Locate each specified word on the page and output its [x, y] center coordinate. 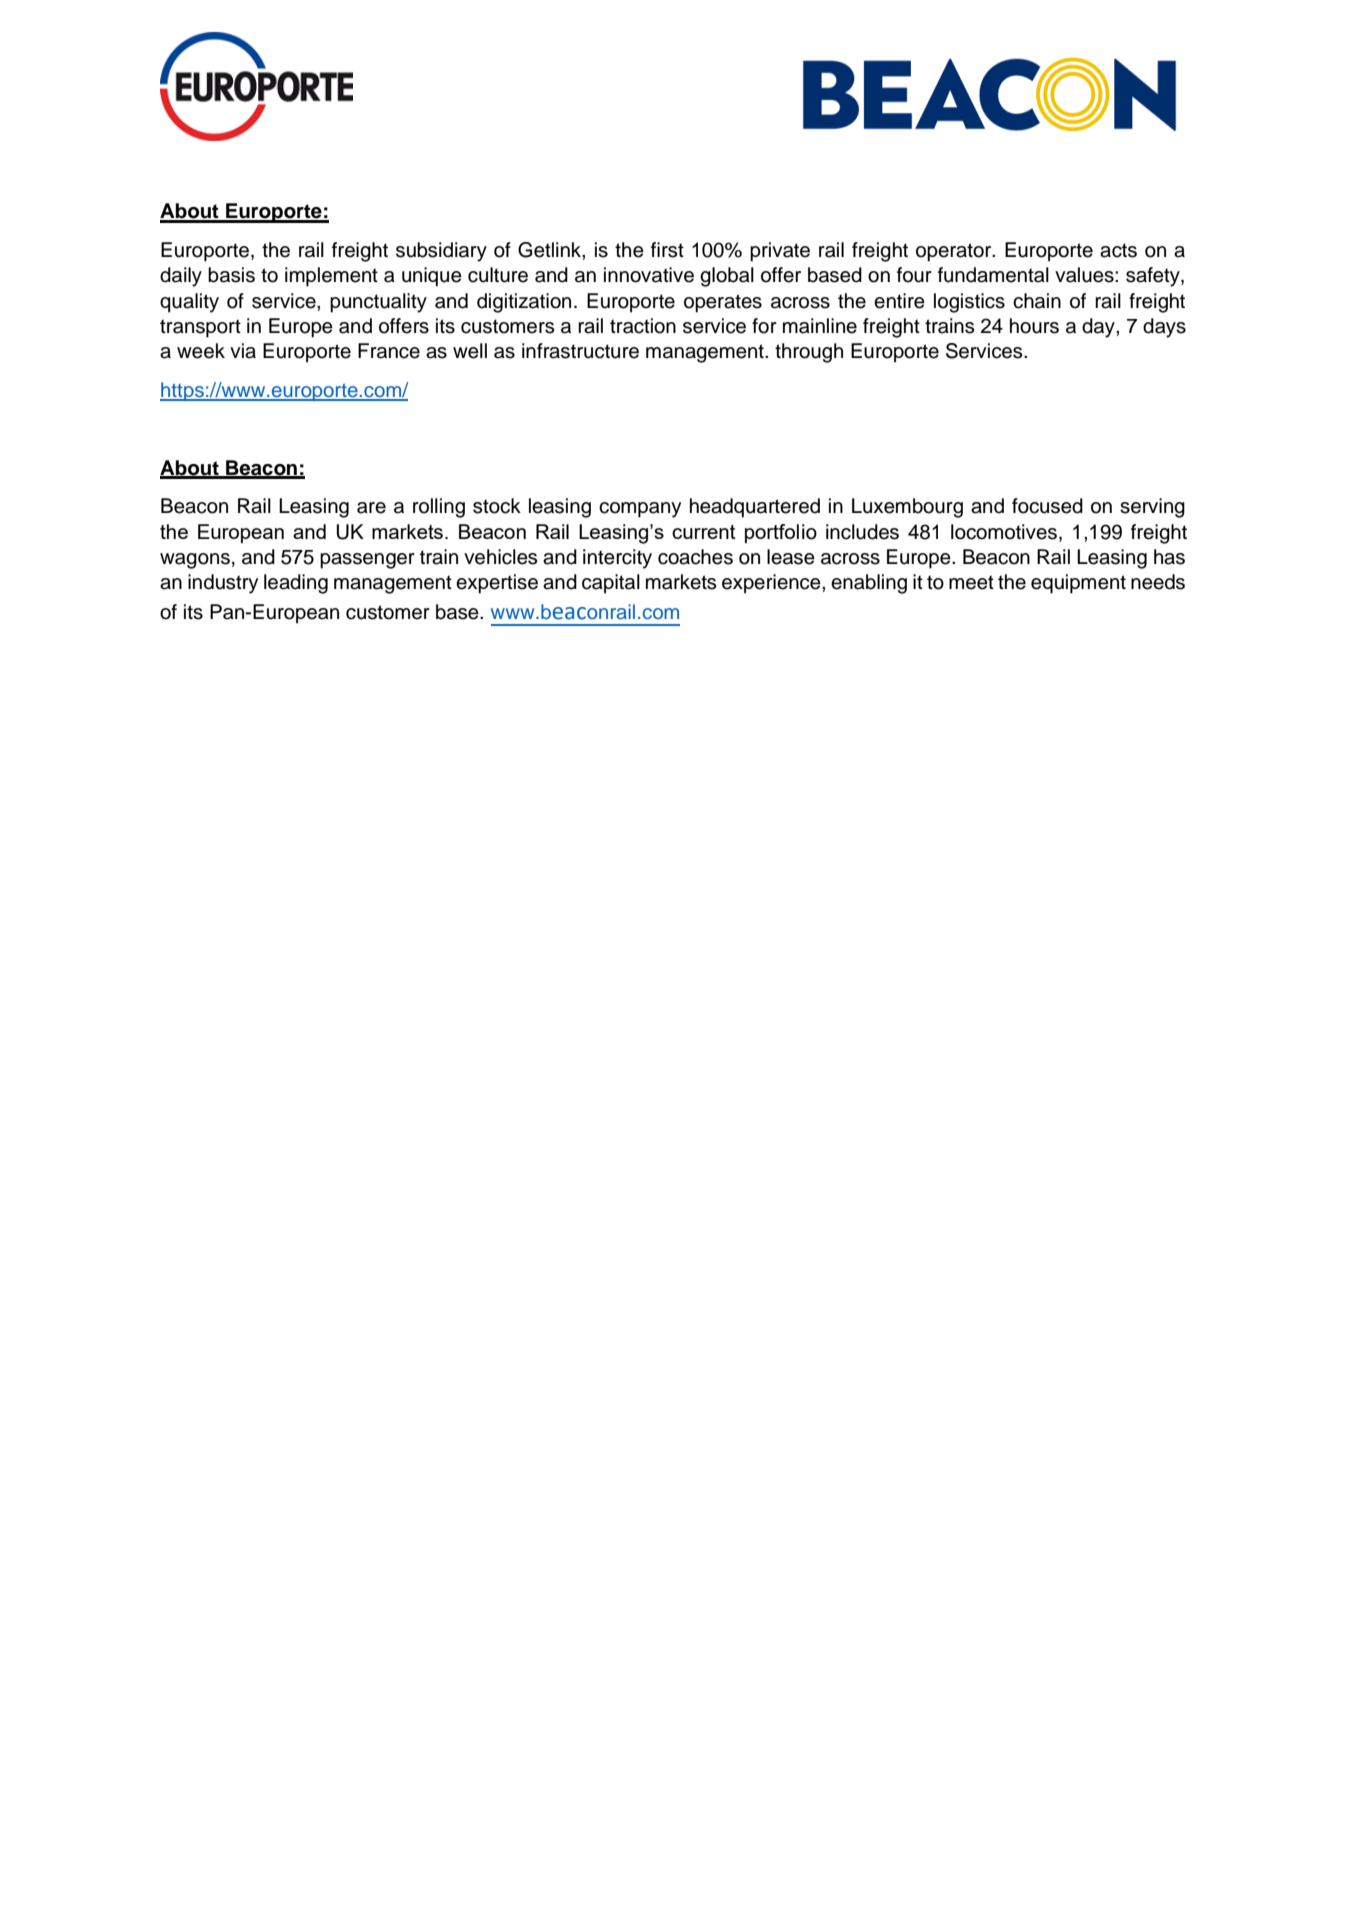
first [667, 250]
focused [1047, 506]
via [243, 351]
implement [331, 277]
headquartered [755, 508]
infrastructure [580, 351]
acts [1118, 250]
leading [296, 584]
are [371, 508]
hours [1034, 326]
